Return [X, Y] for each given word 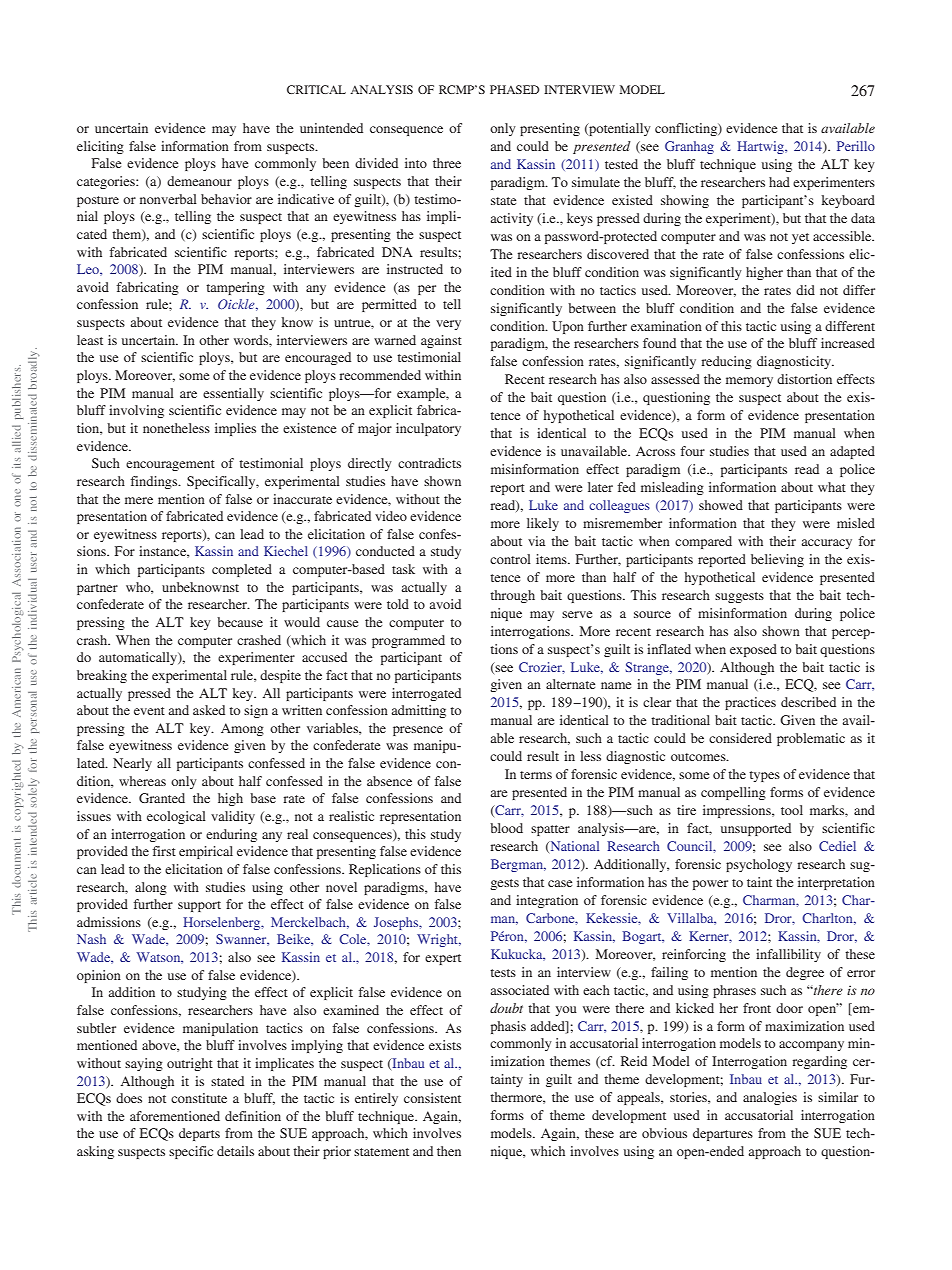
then [449, 1151]
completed [242, 570]
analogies [770, 1098]
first [164, 851]
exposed [753, 650]
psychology [759, 865]
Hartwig [761, 147]
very [448, 325]
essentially [233, 394]
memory [749, 382]
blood [506, 828]
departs [199, 1134]
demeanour [199, 181]
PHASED [514, 89]
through [512, 596]
